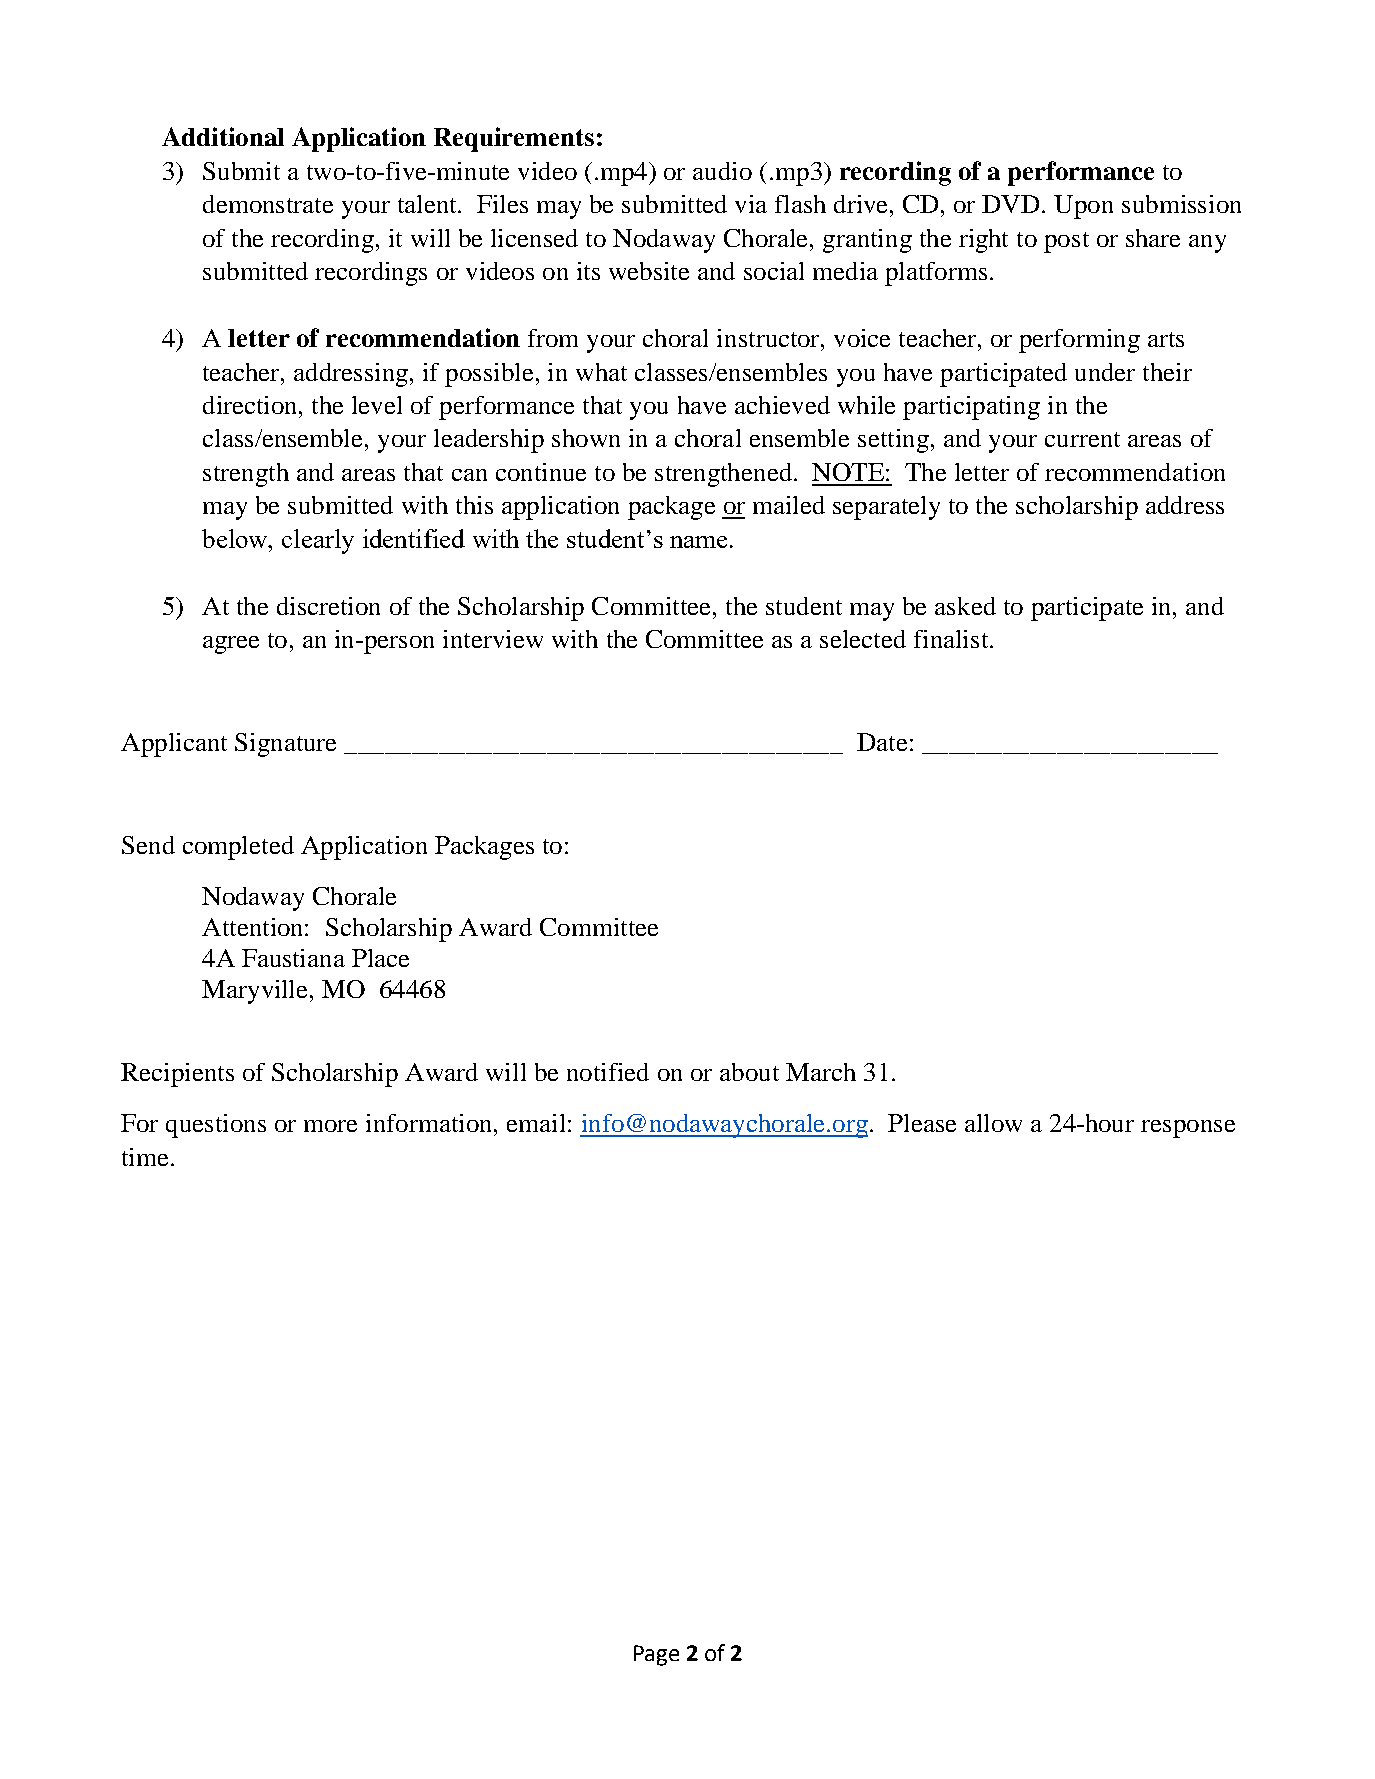 The image size is (1375, 1779). What do you see at coordinates (1082, 439) in the document?
I see `current` at bounding box center [1082, 439].
